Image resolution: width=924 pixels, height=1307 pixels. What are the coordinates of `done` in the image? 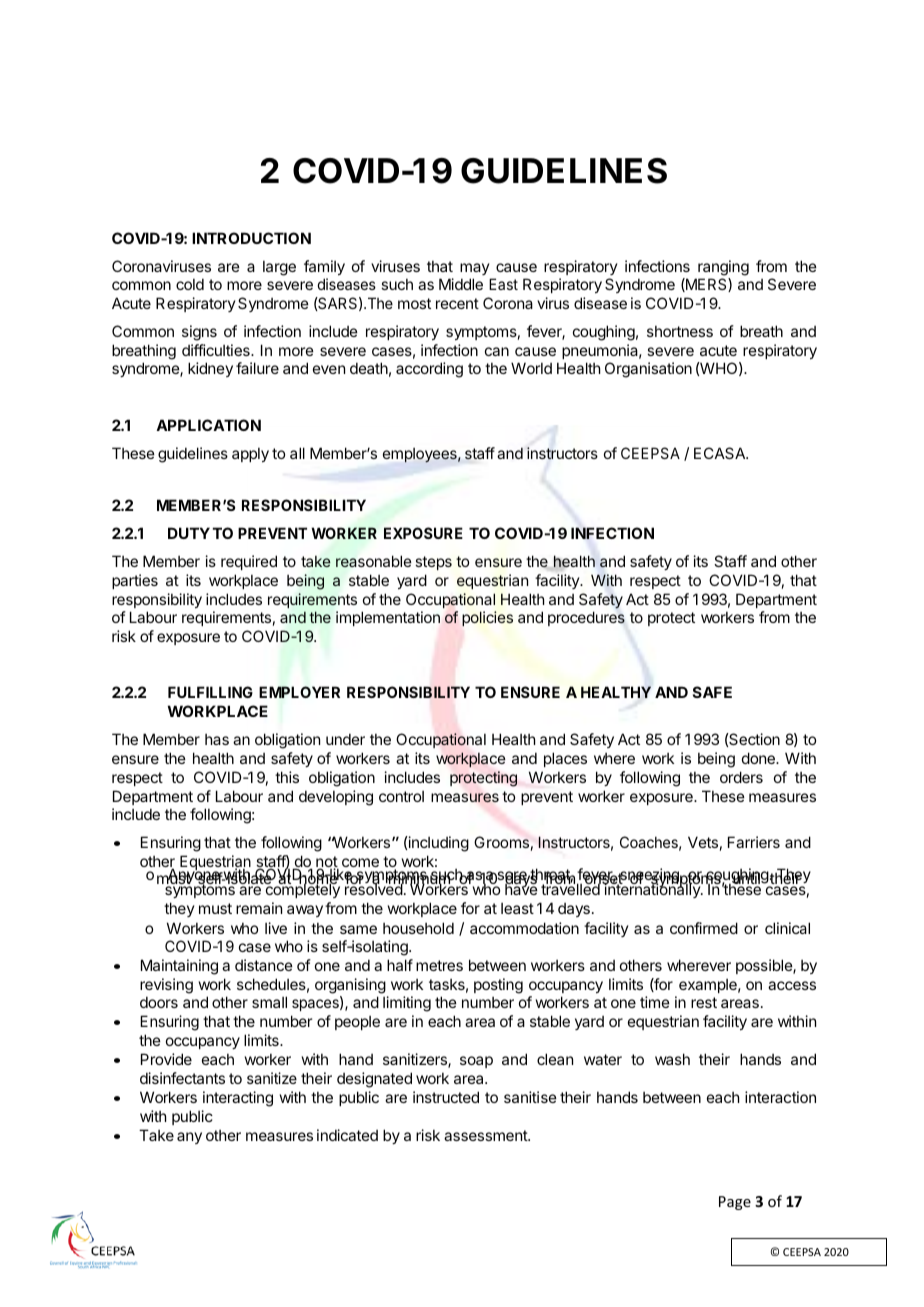 It's located at (759, 758).
